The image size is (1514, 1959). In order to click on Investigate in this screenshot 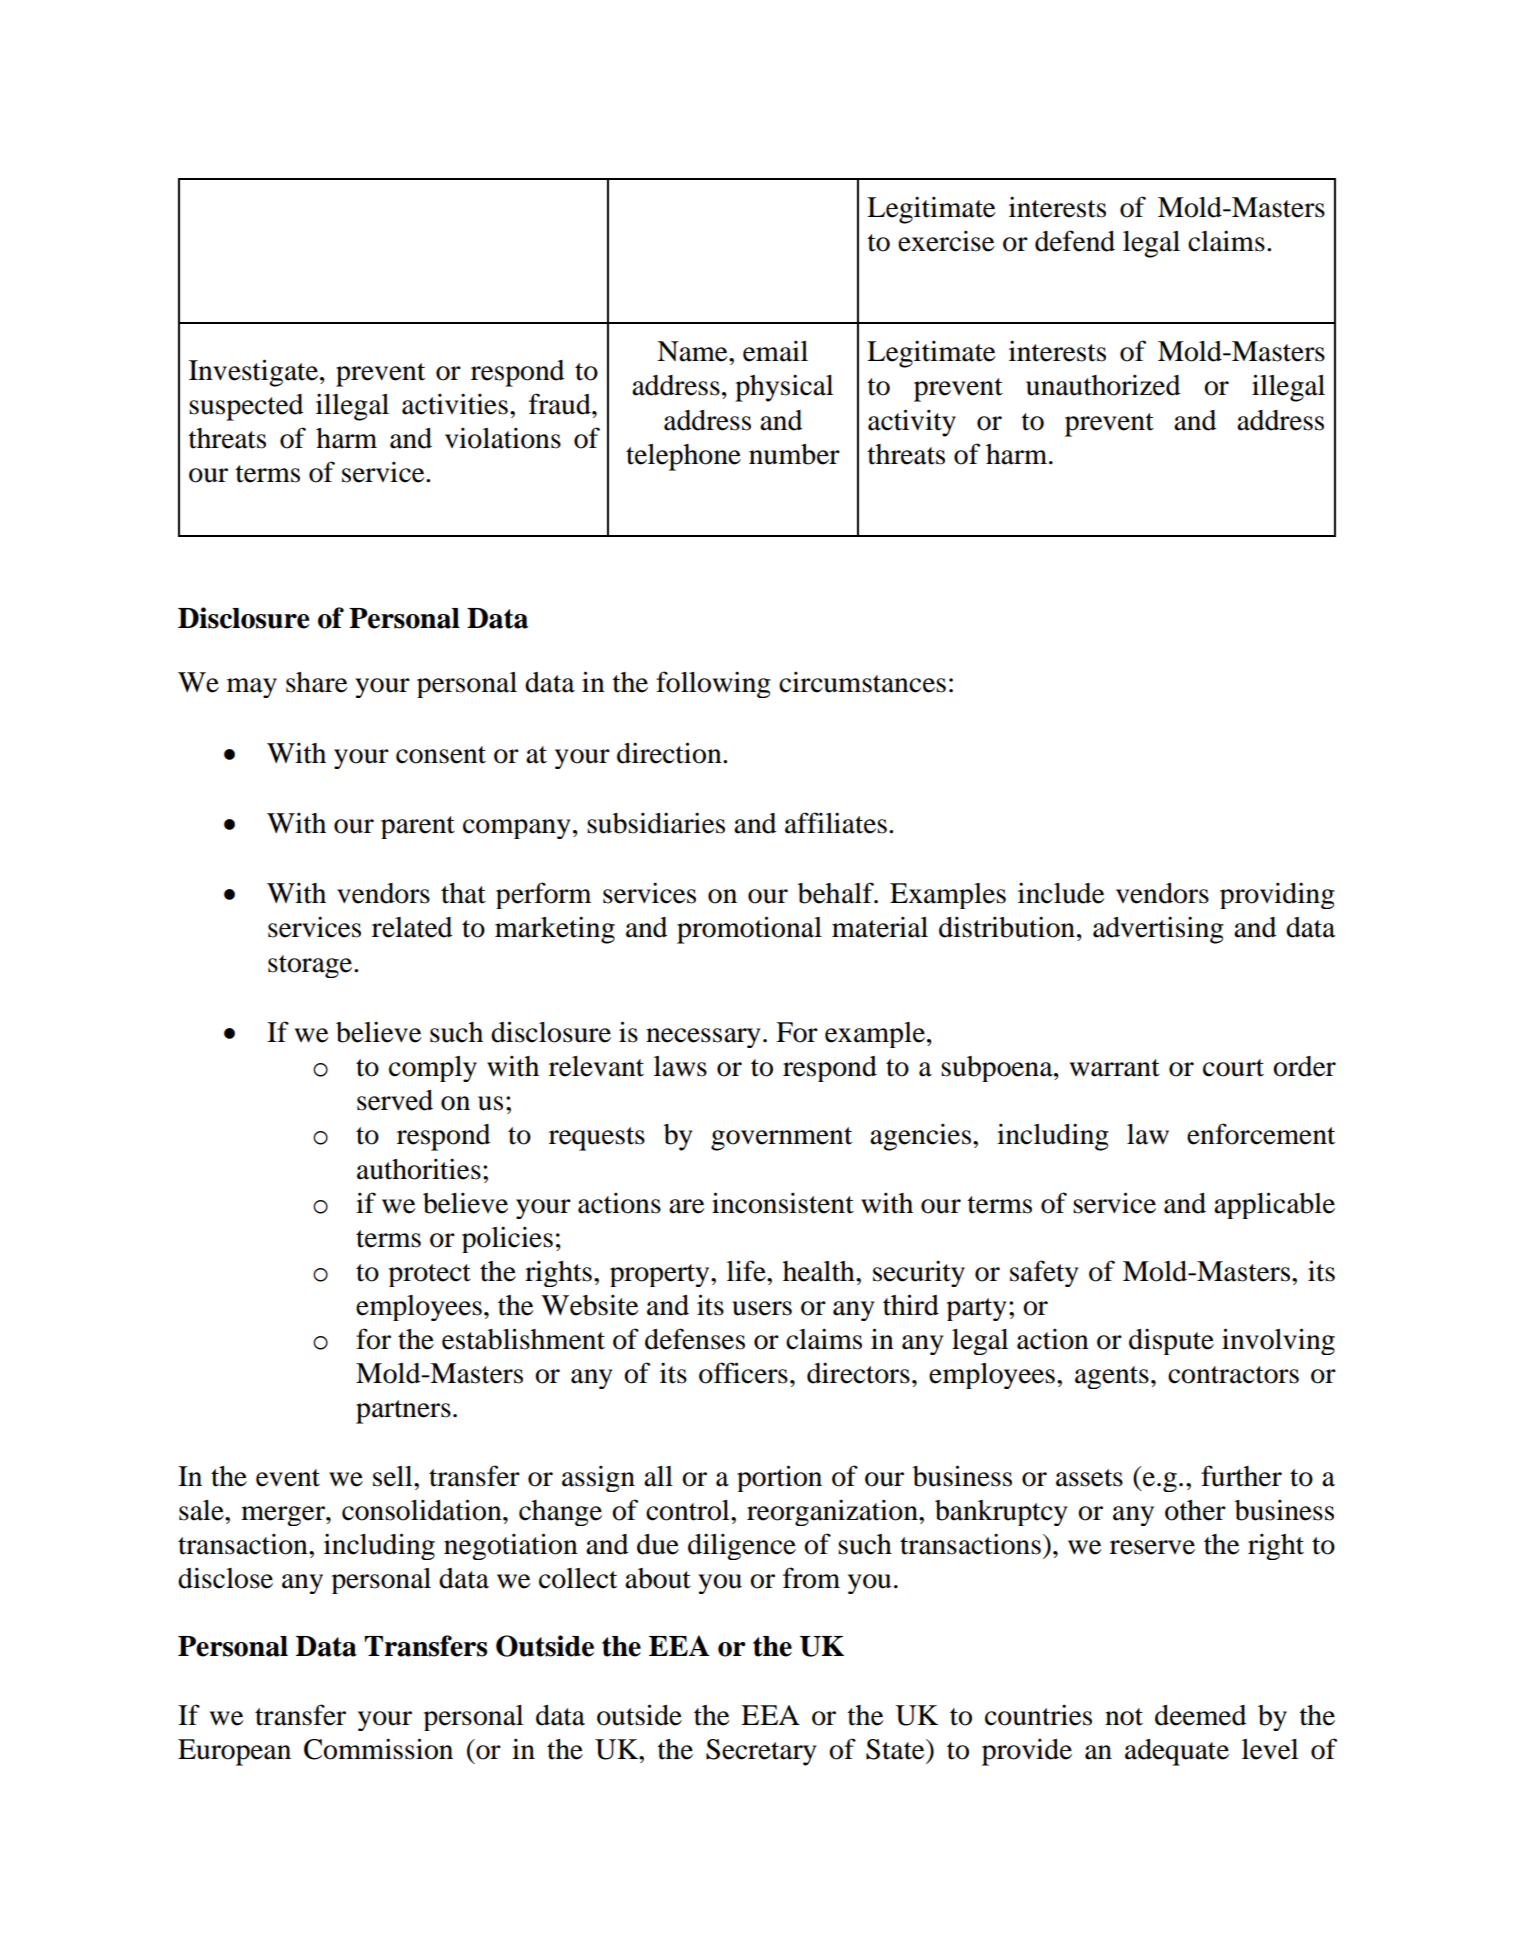, I will do `click(253, 373)`.
